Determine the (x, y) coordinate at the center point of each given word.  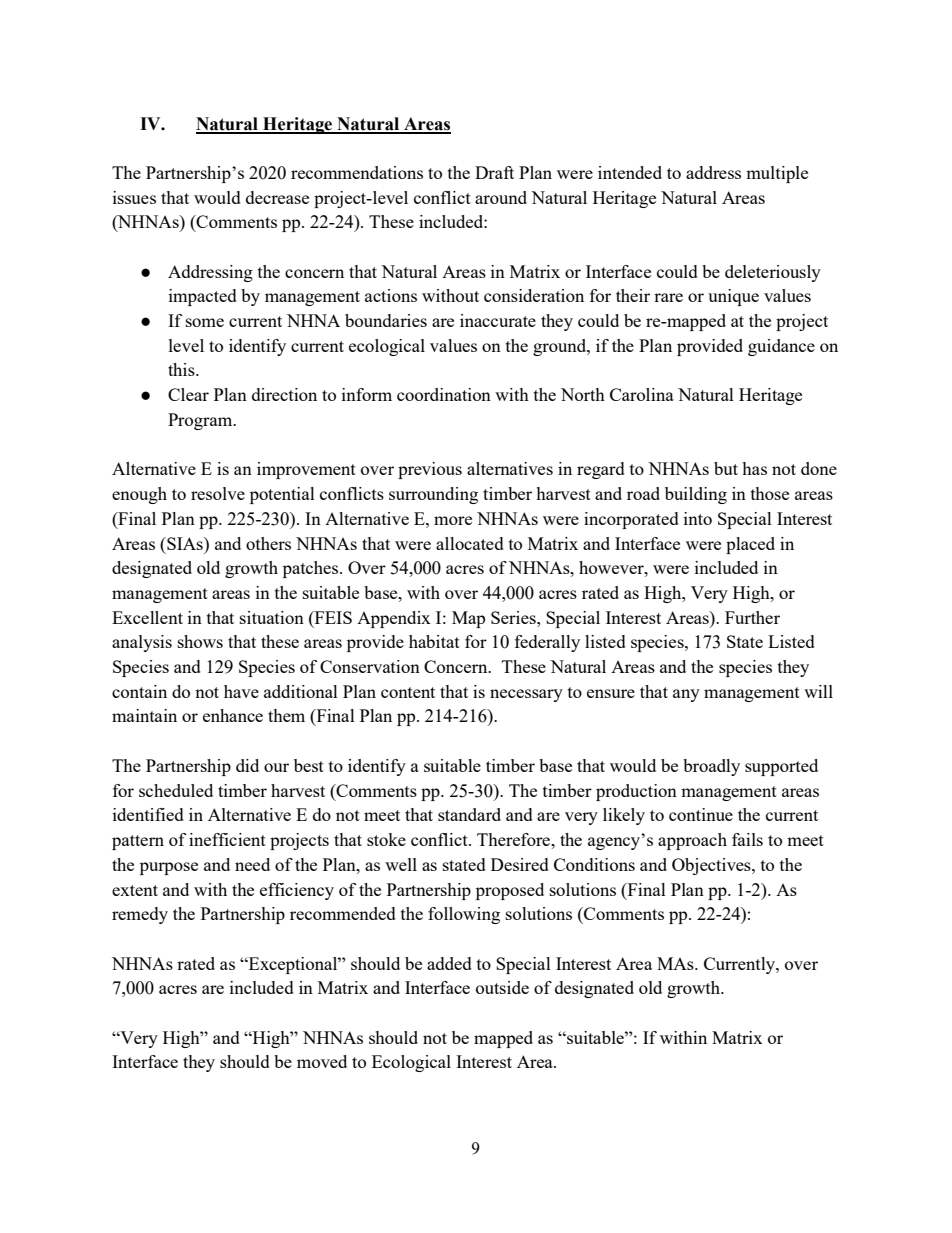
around (501, 197)
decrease (277, 197)
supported (781, 767)
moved (322, 1061)
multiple (777, 174)
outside (502, 987)
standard (469, 814)
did (247, 765)
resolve (218, 493)
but (726, 468)
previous (430, 470)
